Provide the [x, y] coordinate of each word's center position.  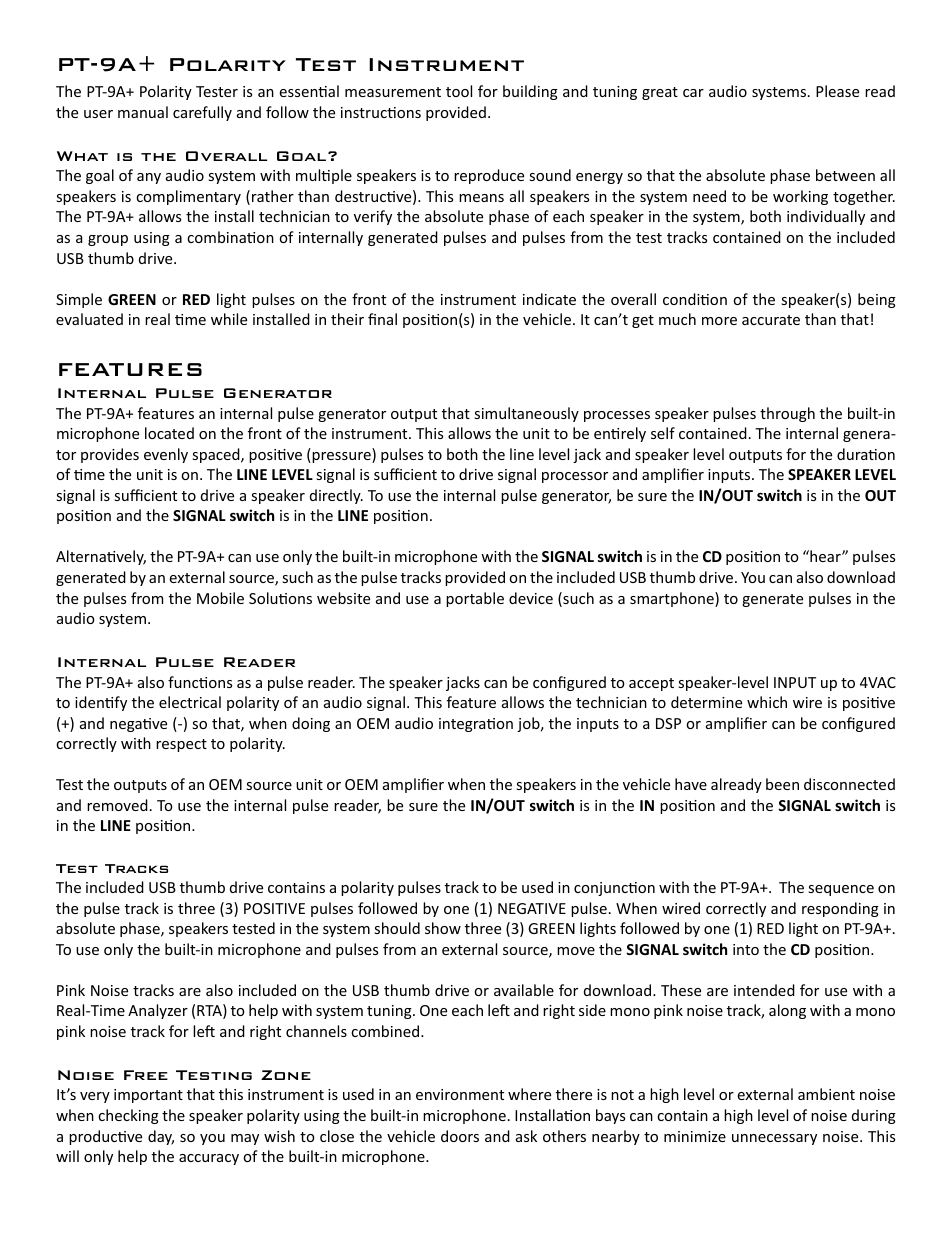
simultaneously [526, 414]
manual [143, 112]
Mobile [220, 598]
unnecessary [774, 1139]
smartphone [673, 599]
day [161, 1137]
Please [837, 91]
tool [459, 91]
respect [181, 745]
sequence [841, 890]
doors [460, 1136]
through [787, 414]
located [169, 433]
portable [475, 599]
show [443, 928]
